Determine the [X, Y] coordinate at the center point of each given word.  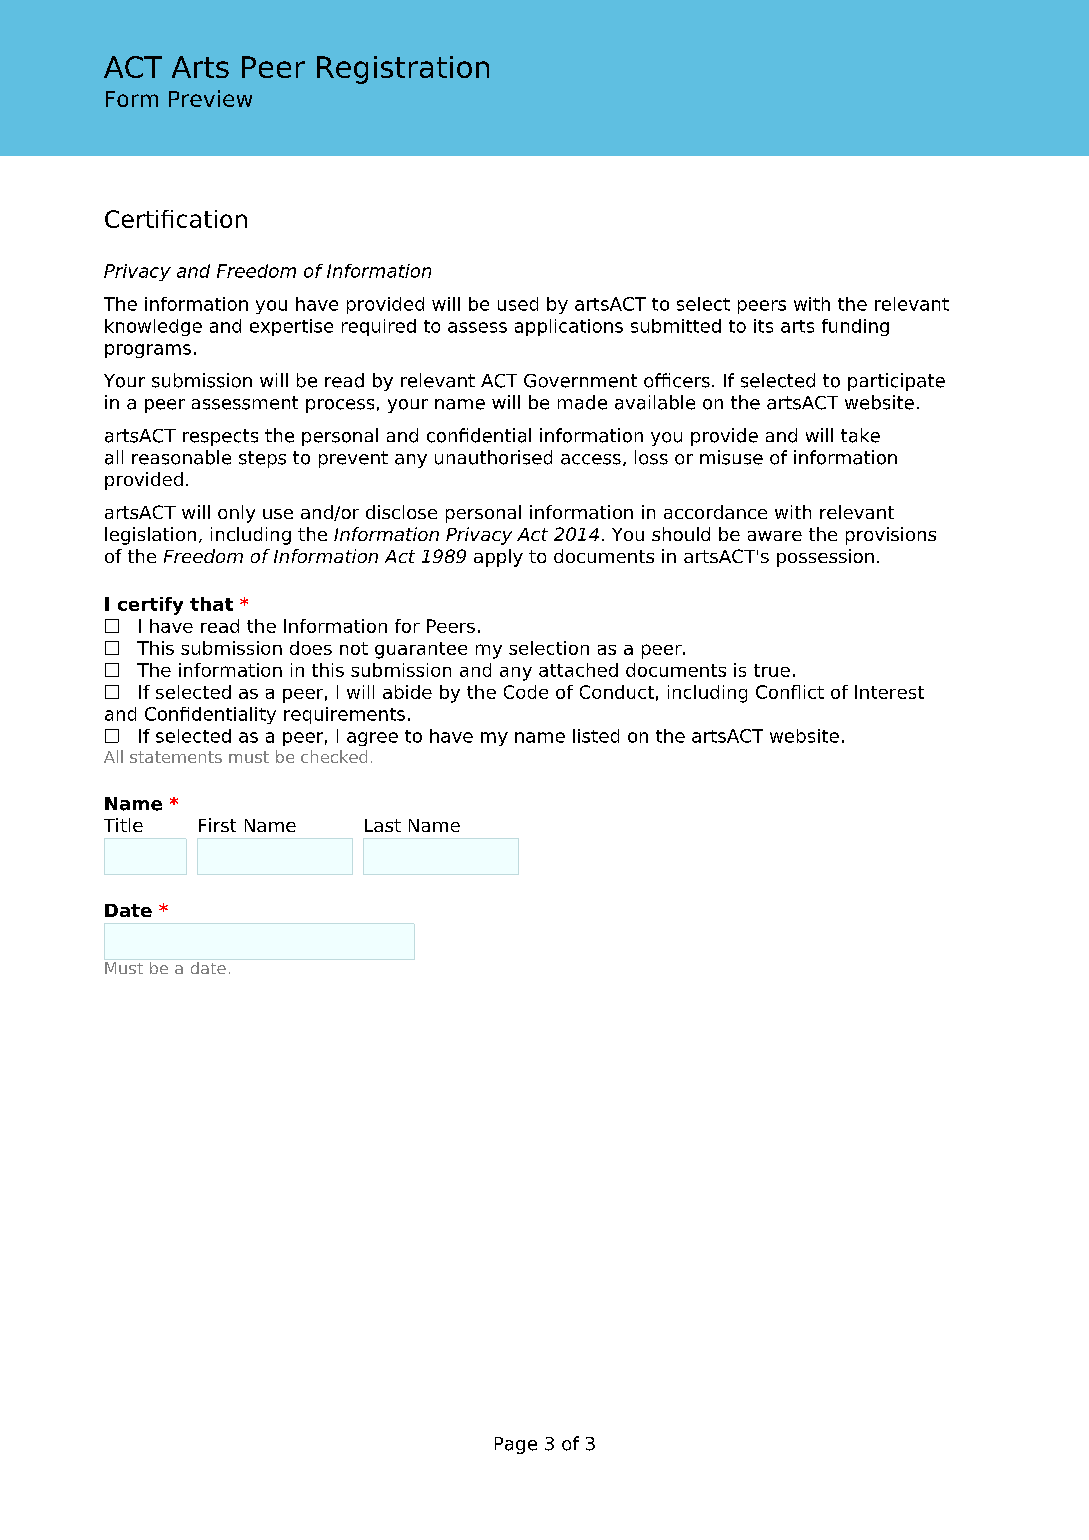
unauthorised [493, 457]
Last [383, 825]
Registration [403, 70]
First [217, 825]
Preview [210, 98]
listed [596, 736]
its [763, 326]
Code [526, 692]
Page [516, 1445]
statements [176, 757]
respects [220, 437]
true [772, 670]
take [860, 435]
